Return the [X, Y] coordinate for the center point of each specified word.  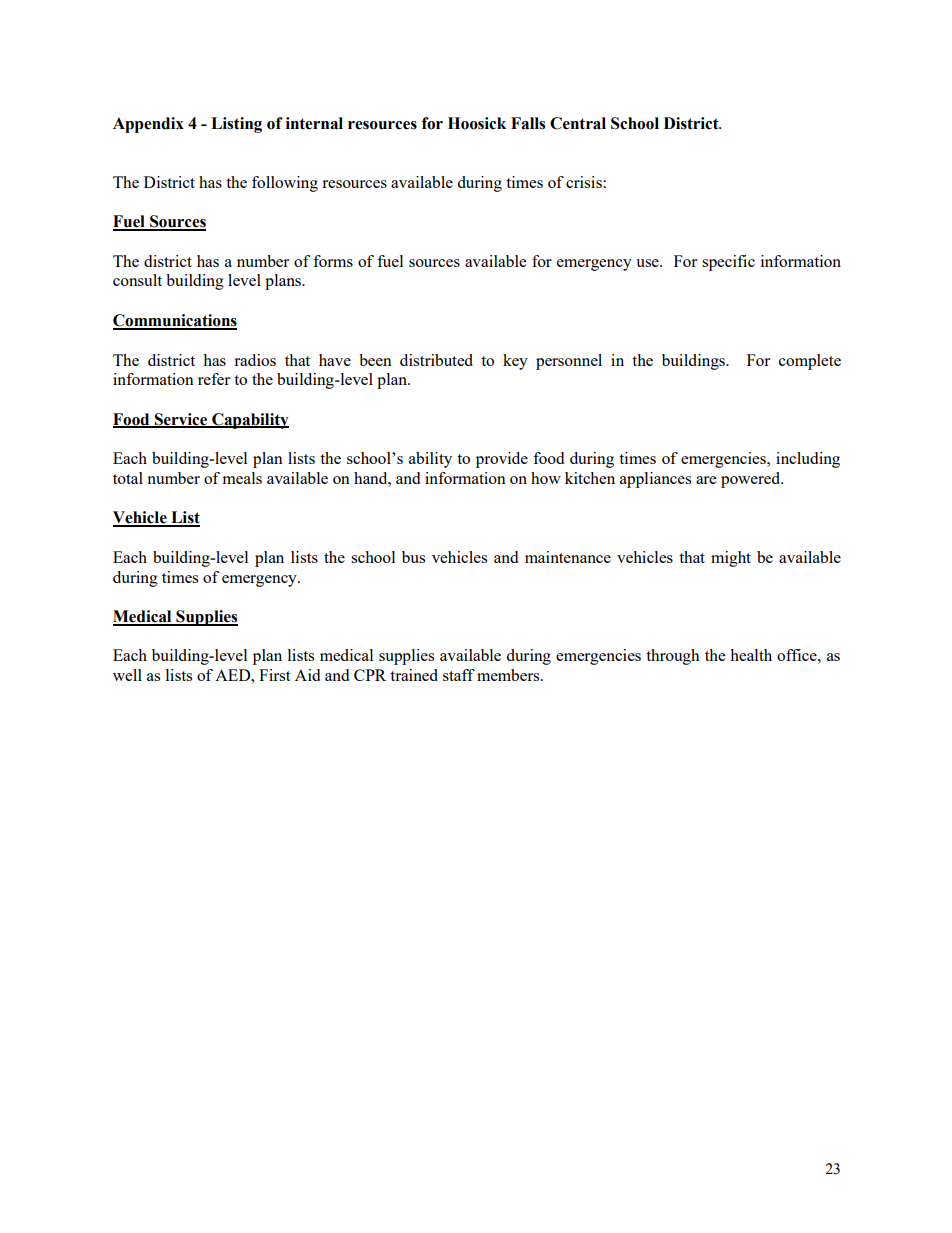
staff [459, 675]
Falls [528, 123]
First [274, 675]
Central [578, 123]
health [751, 655]
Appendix [148, 125]
